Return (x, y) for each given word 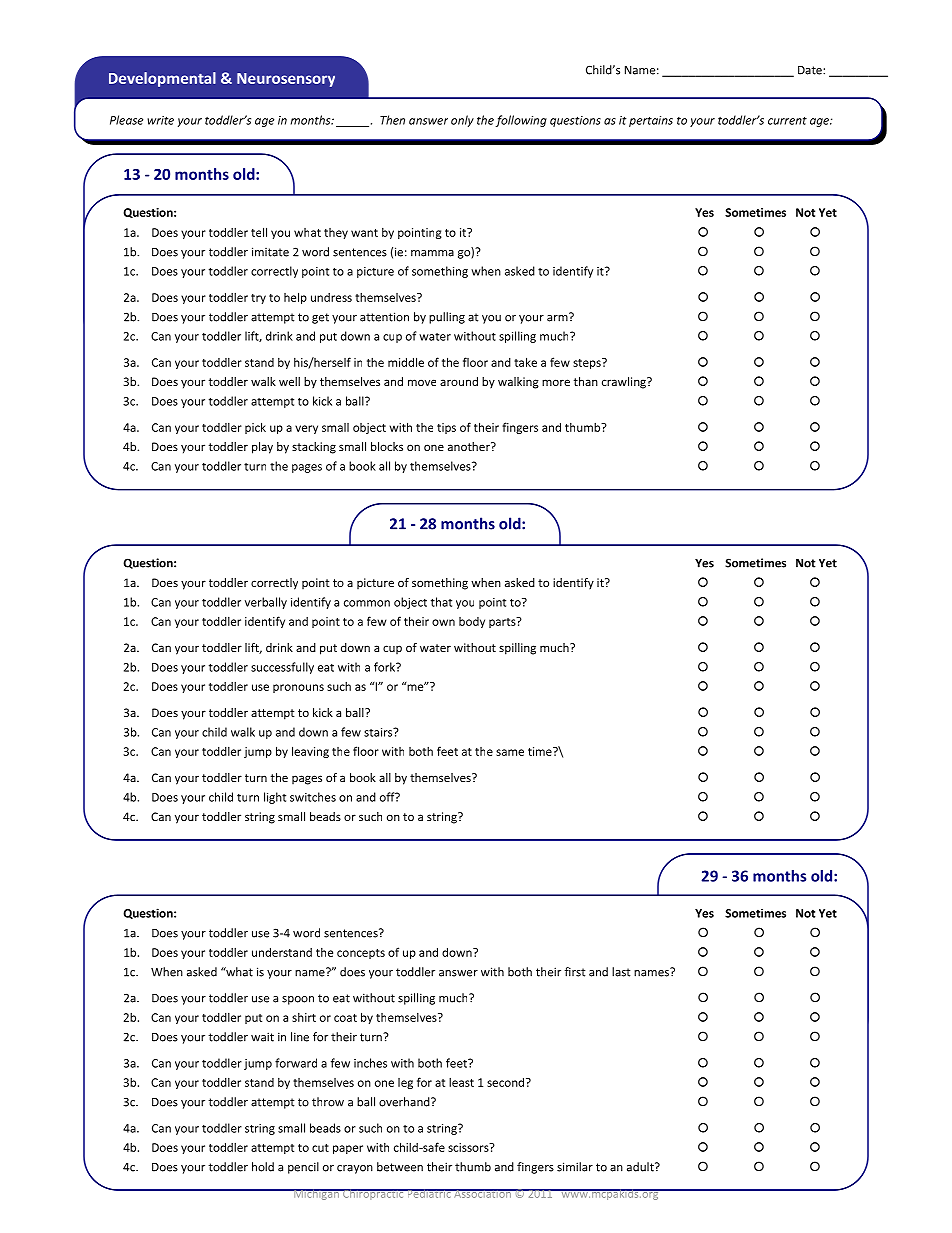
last (621, 972)
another (470, 446)
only (462, 121)
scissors (469, 1147)
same (510, 752)
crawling (625, 383)
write (160, 120)
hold (263, 1167)
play (262, 448)
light (275, 798)
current (787, 121)
